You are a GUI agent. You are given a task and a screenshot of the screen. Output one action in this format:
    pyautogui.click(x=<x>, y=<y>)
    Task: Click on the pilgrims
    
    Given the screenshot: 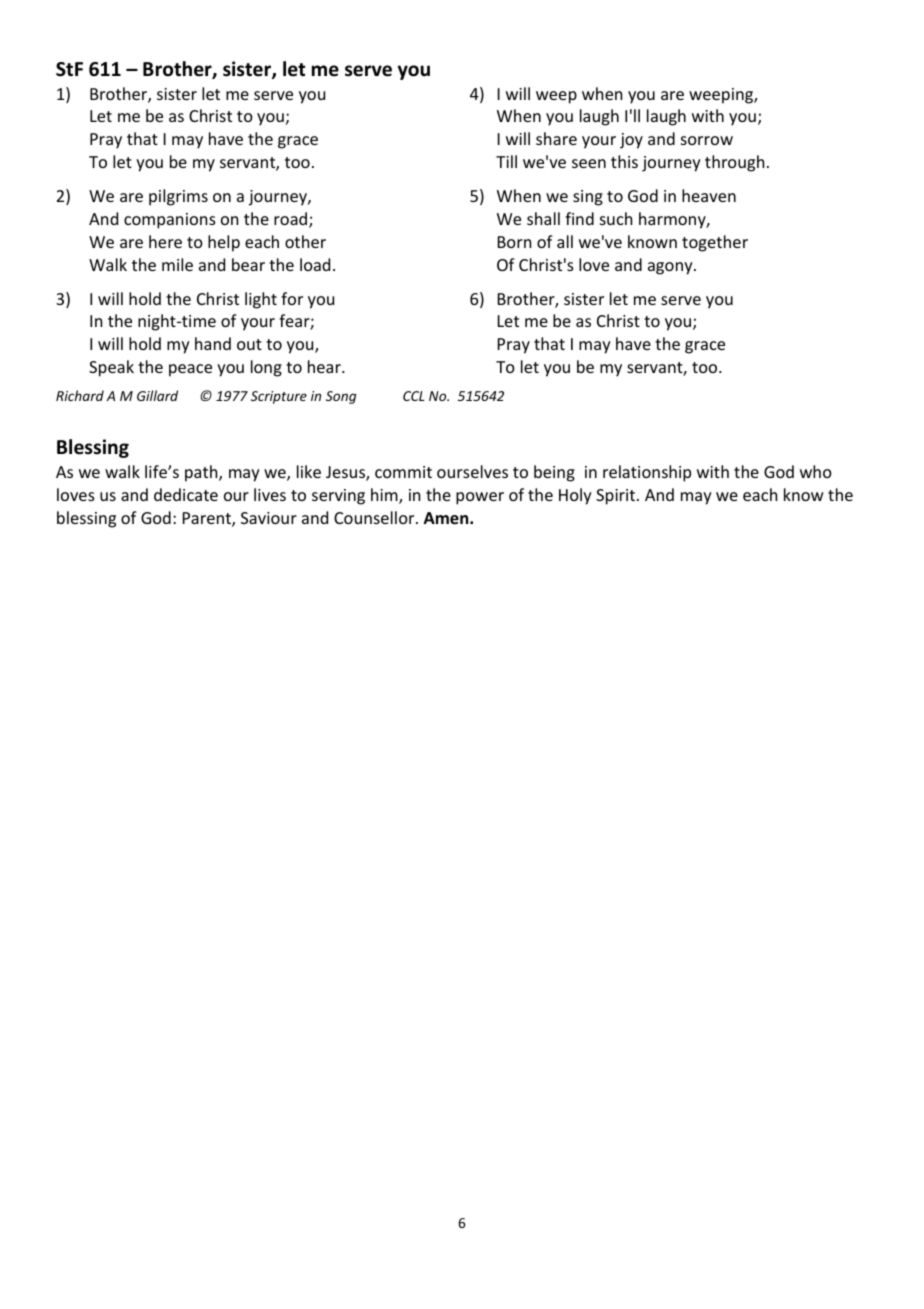 What is the action you would take?
    pyautogui.click(x=178, y=197)
